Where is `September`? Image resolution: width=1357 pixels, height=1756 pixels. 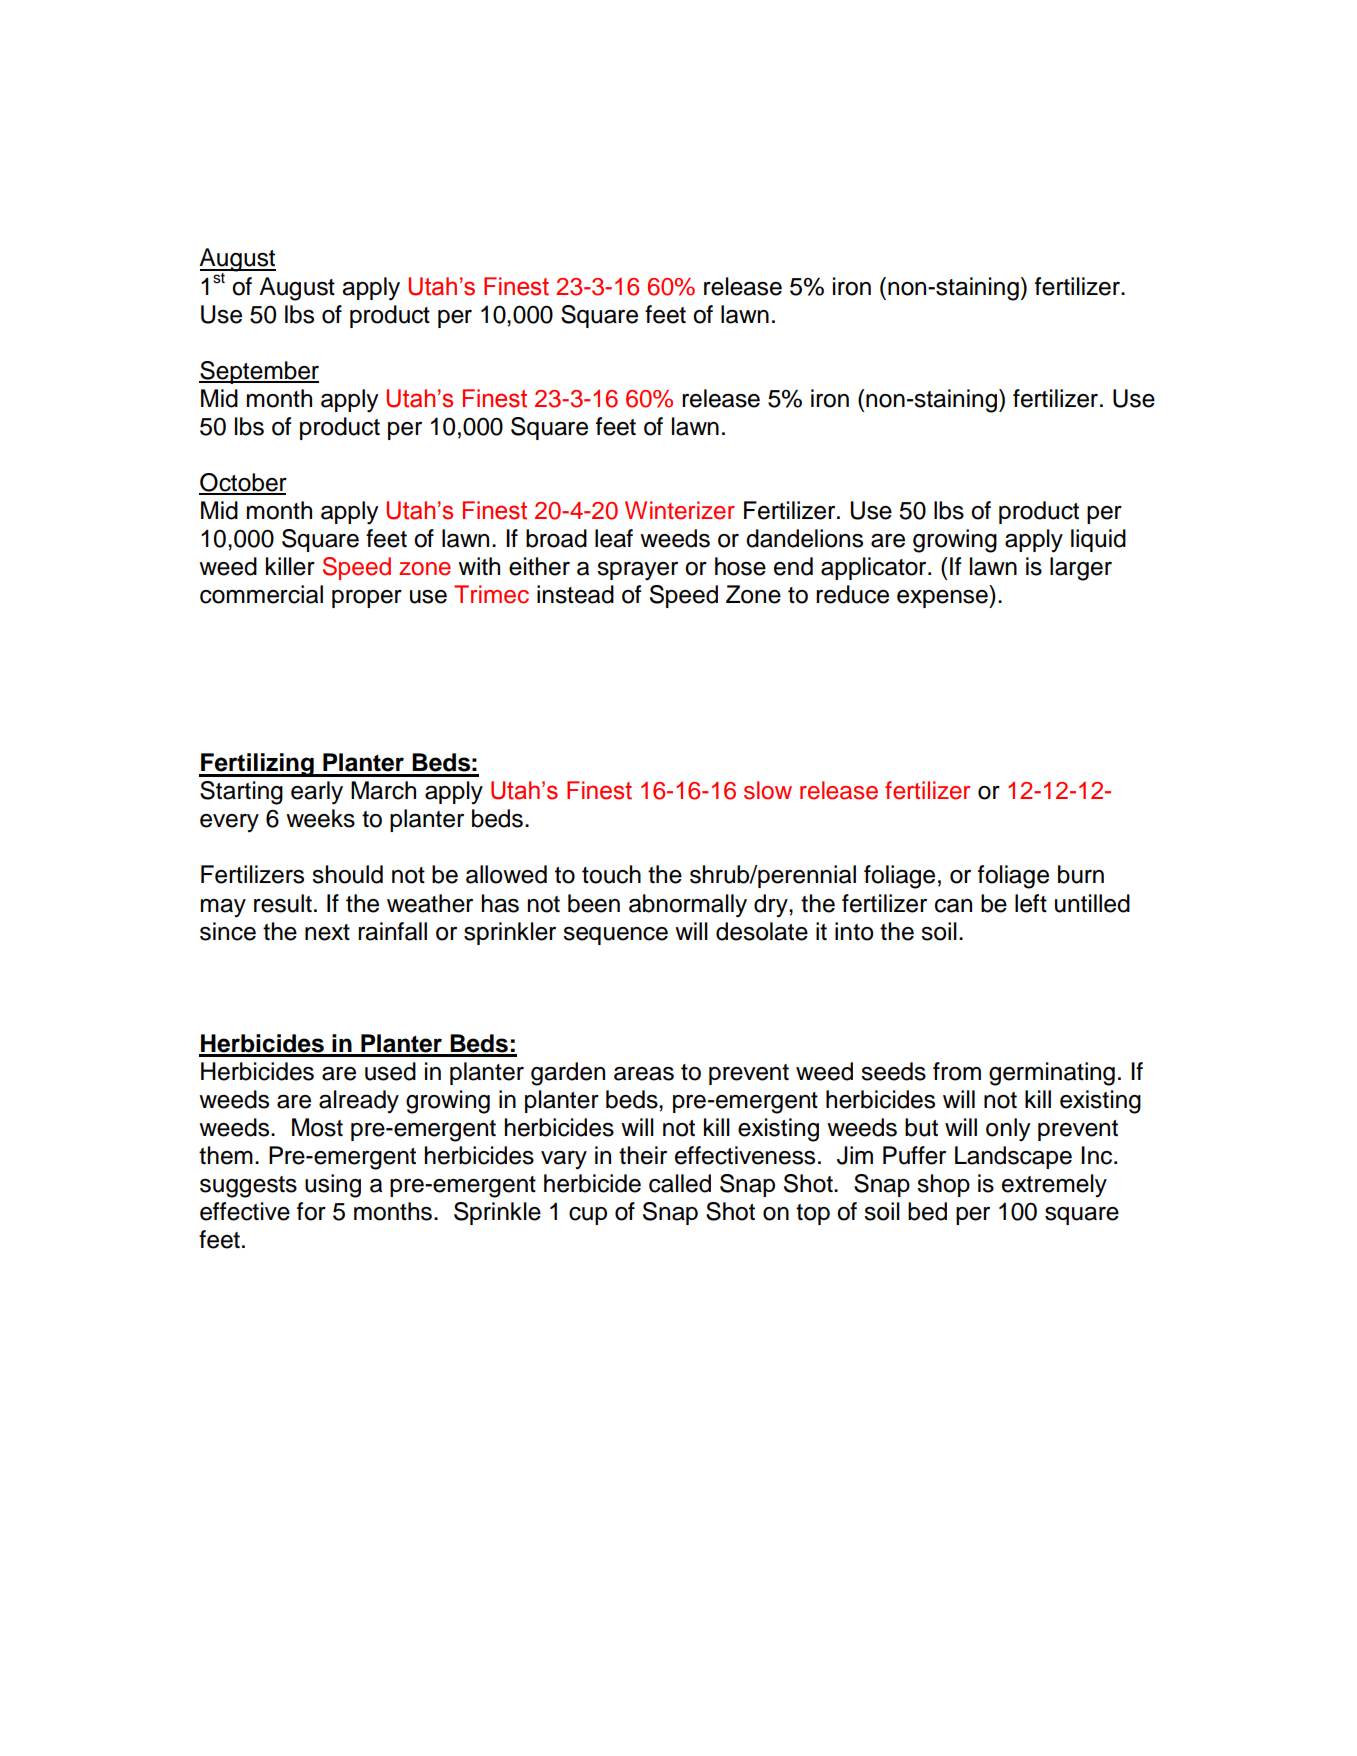 September is located at coordinates (259, 372).
